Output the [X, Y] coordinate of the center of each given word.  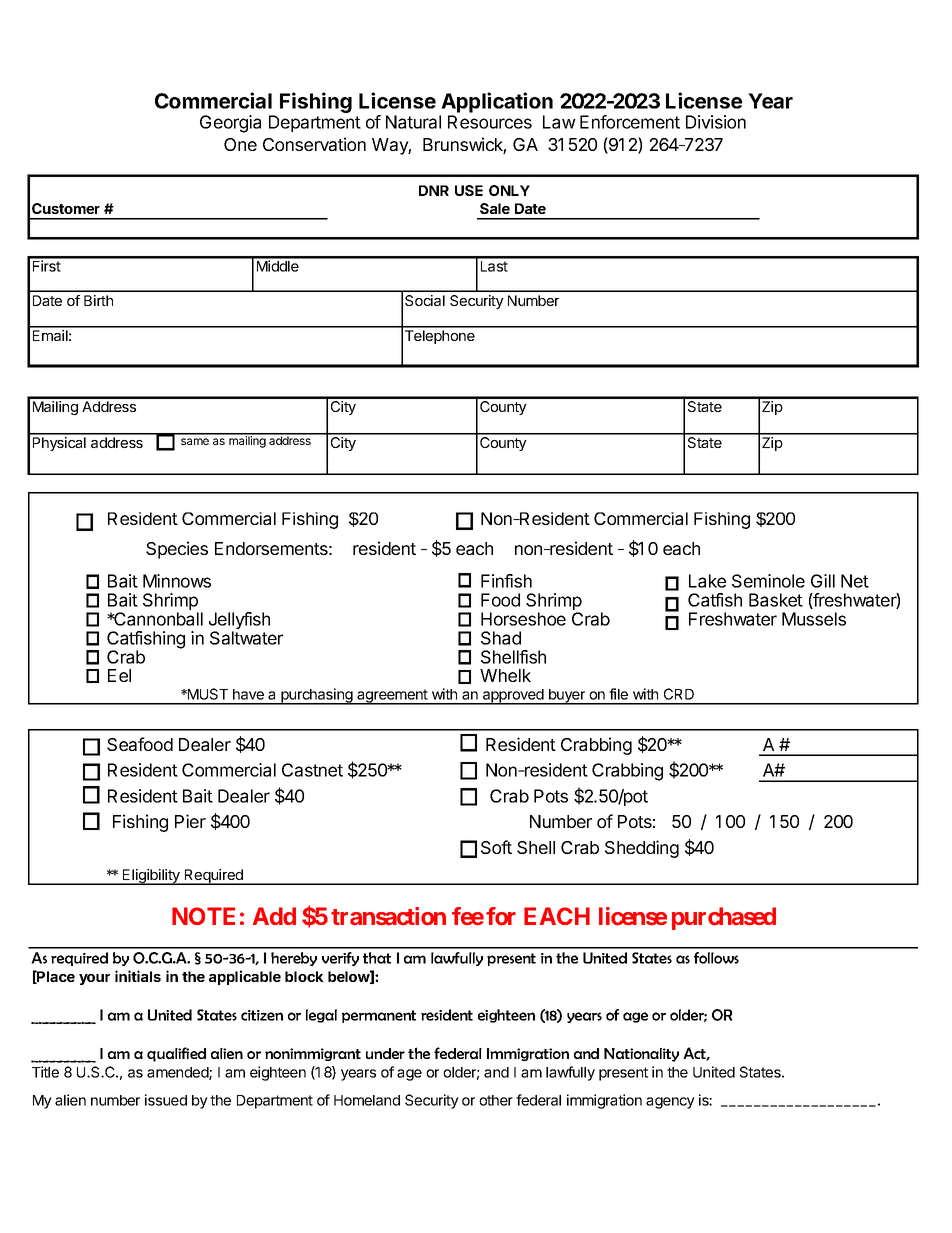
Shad [501, 638]
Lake [707, 581]
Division [716, 122]
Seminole [768, 581]
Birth [98, 300]
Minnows [177, 581]
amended [178, 1073]
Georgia [230, 124]
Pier [190, 821]
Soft [496, 847]
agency [670, 1103]
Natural [413, 122]
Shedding [642, 849]
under [385, 1053]
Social [425, 300]
